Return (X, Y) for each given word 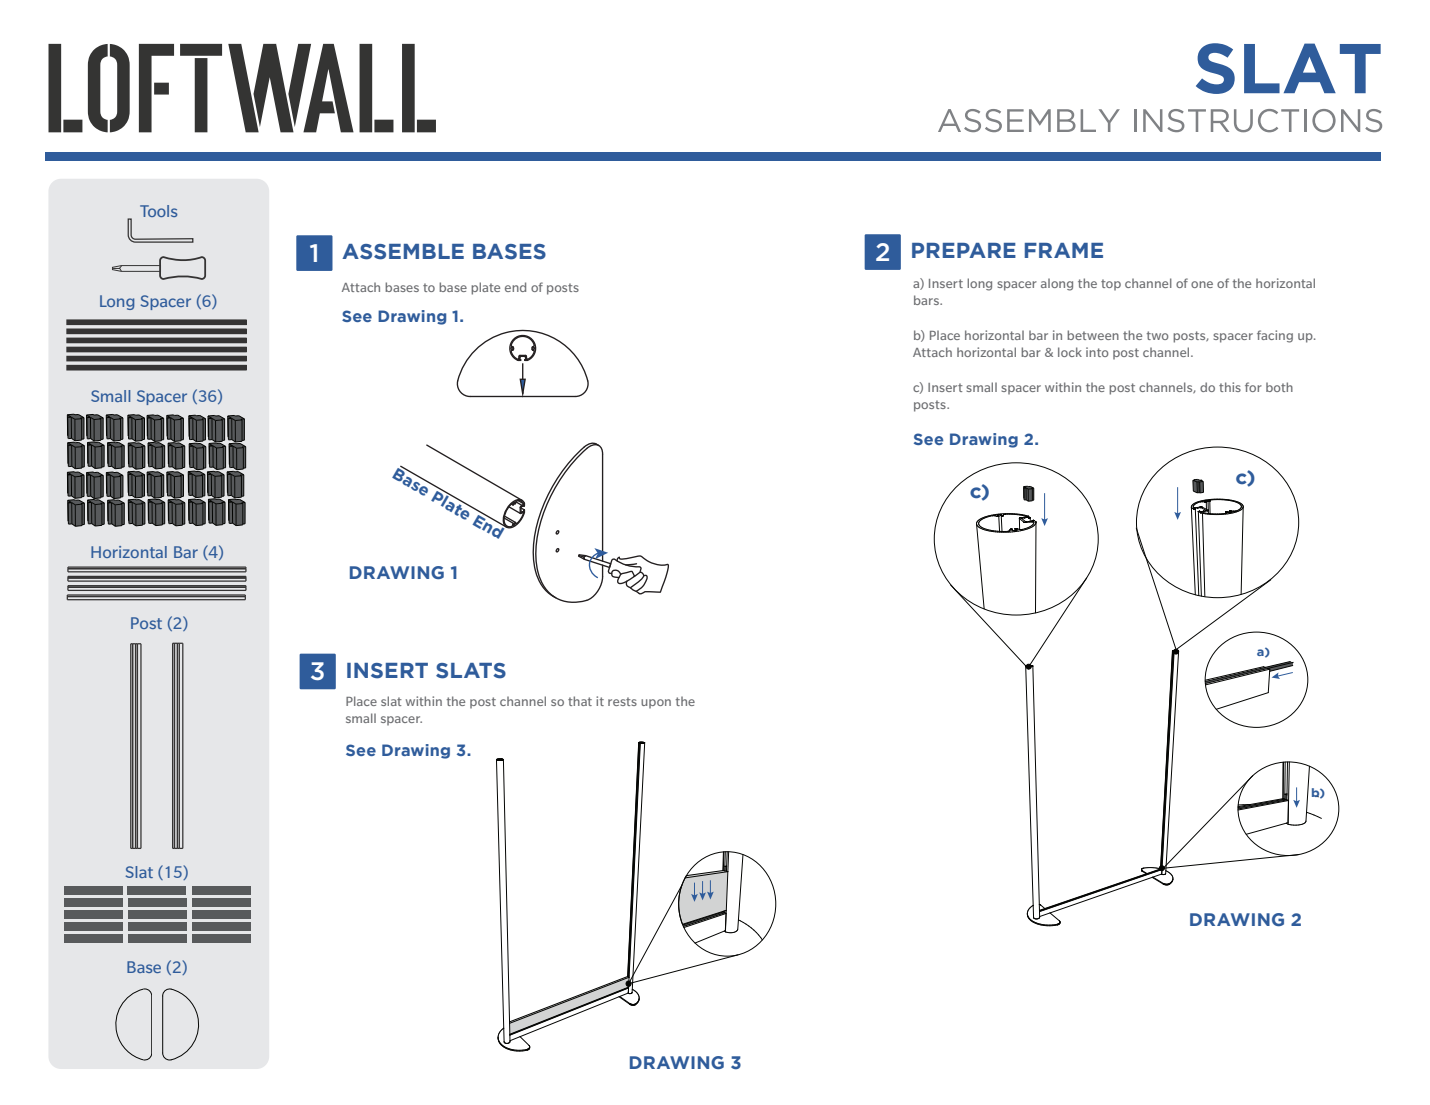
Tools (158, 211)
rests (622, 701)
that (580, 701)
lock (1070, 352)
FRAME (1064, 250)
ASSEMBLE (403, 252)
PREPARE (964, 250)
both (1279, 387)
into (1097, 352)
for (1253, 387)
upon (656, 704)
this (1230, 387)
